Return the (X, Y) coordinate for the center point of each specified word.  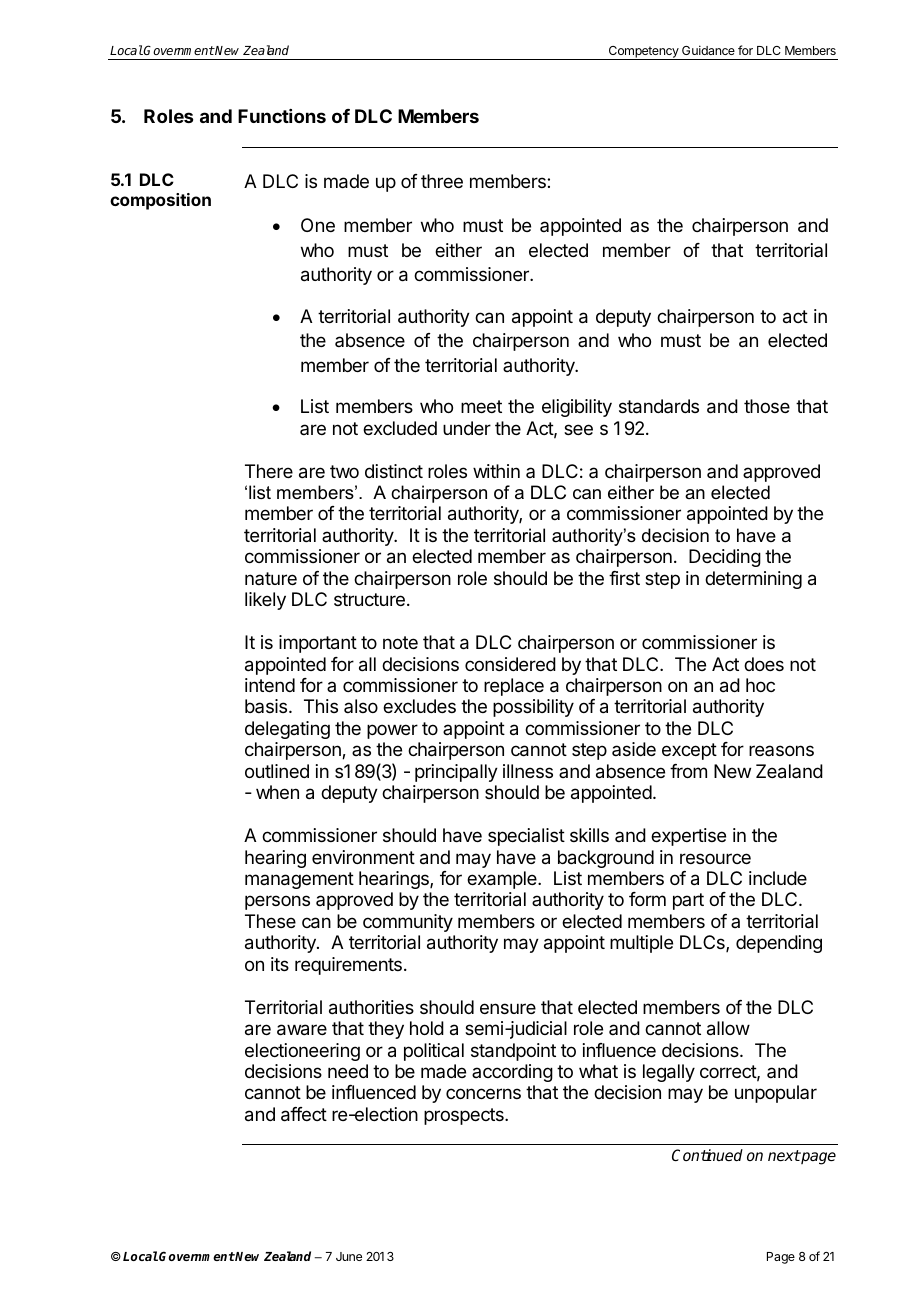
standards (659, 406)
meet (481, 406)
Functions (282, 116)
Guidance (708, 50)
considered (510, 664)
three (442, 181)
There (269, 471)
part (688, 901)
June (349, 1256)
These (270, 921)
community (408, 923)
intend (270, 685)
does (764, 664)
